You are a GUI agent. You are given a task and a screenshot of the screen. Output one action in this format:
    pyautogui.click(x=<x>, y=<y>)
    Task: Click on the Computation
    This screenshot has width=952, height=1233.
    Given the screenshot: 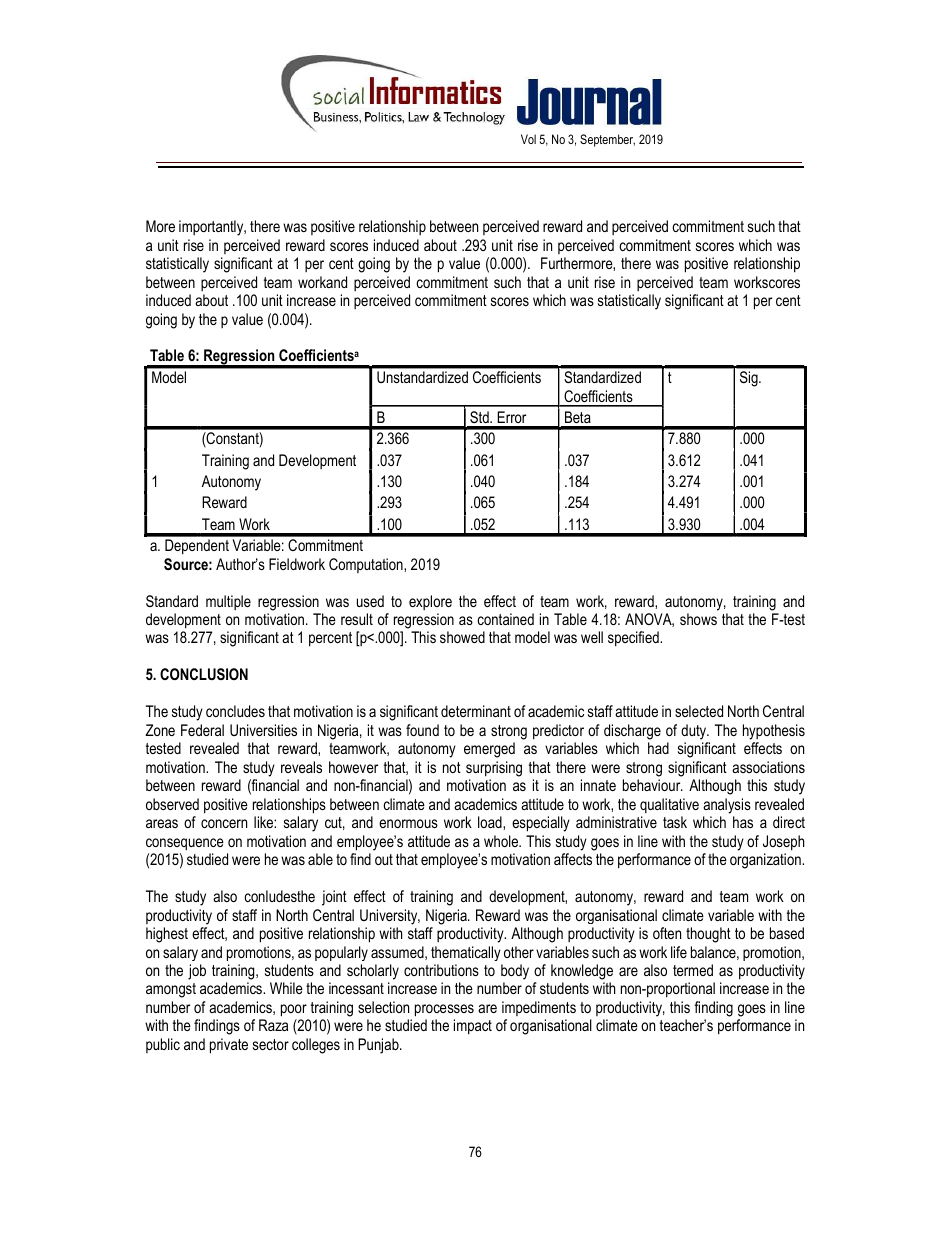 What is the action you would take?
    pyautogui.click(x=367, y=565)
